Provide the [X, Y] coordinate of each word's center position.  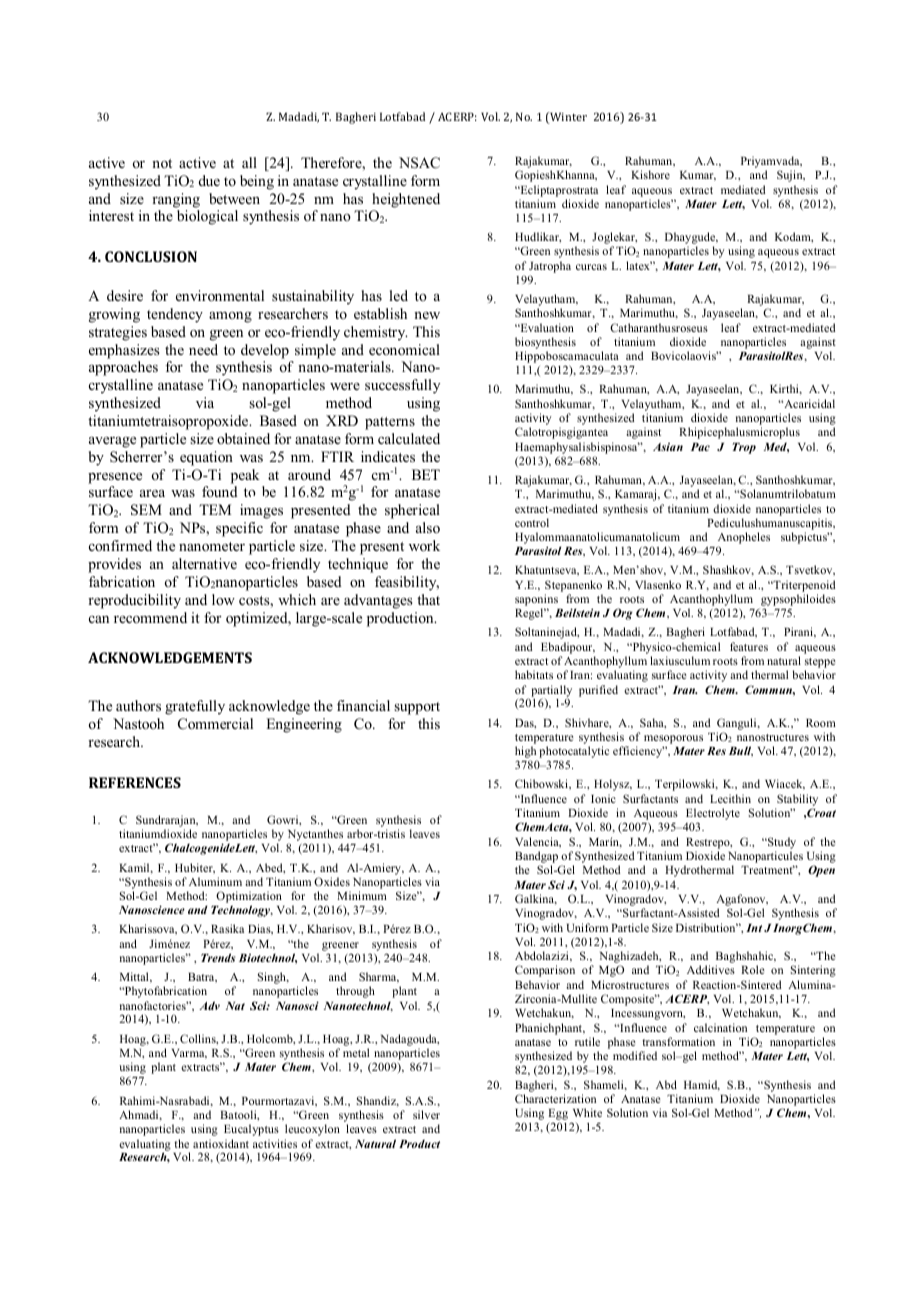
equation [206, 458]
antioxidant [221, 1143]
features [749, 646]
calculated [409, 438]
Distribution [707, 927]
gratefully [195, 707]
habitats [534, 674]
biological [207, 217]
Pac [700, 447]
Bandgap [536, 858]
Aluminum [215, 881]
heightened [406, 200]
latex [639, 265]
